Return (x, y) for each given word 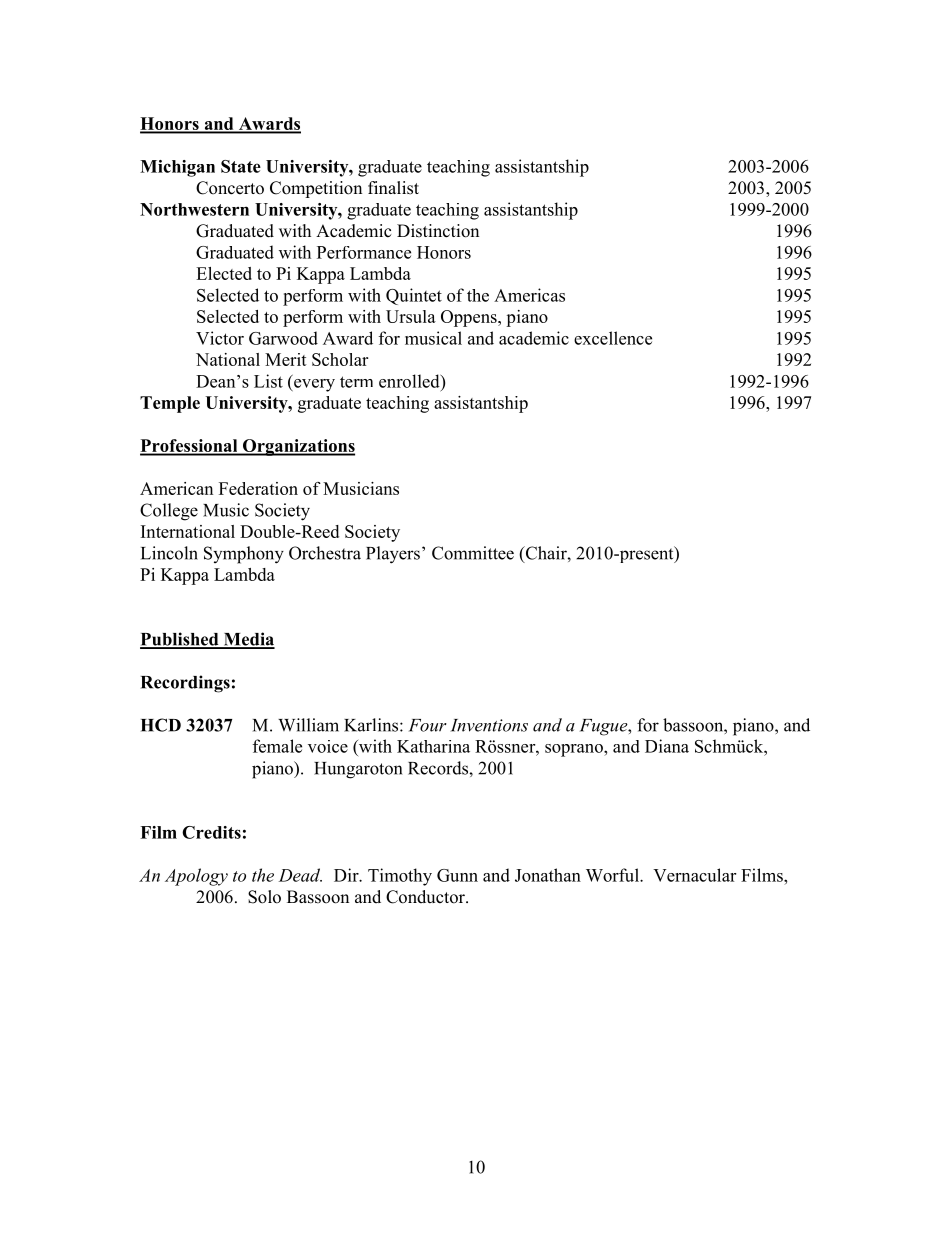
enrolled (410, 381)
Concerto (230, 188)
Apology (196, 877)
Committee (473, 553)
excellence (613, 338)
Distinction (438, 231)
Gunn (457, 875)
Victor (220, 338)
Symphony (244, 555)
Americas (529, 295)
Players (393, 555)
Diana (667, 746)
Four (428, 725)
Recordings (185, 684)
